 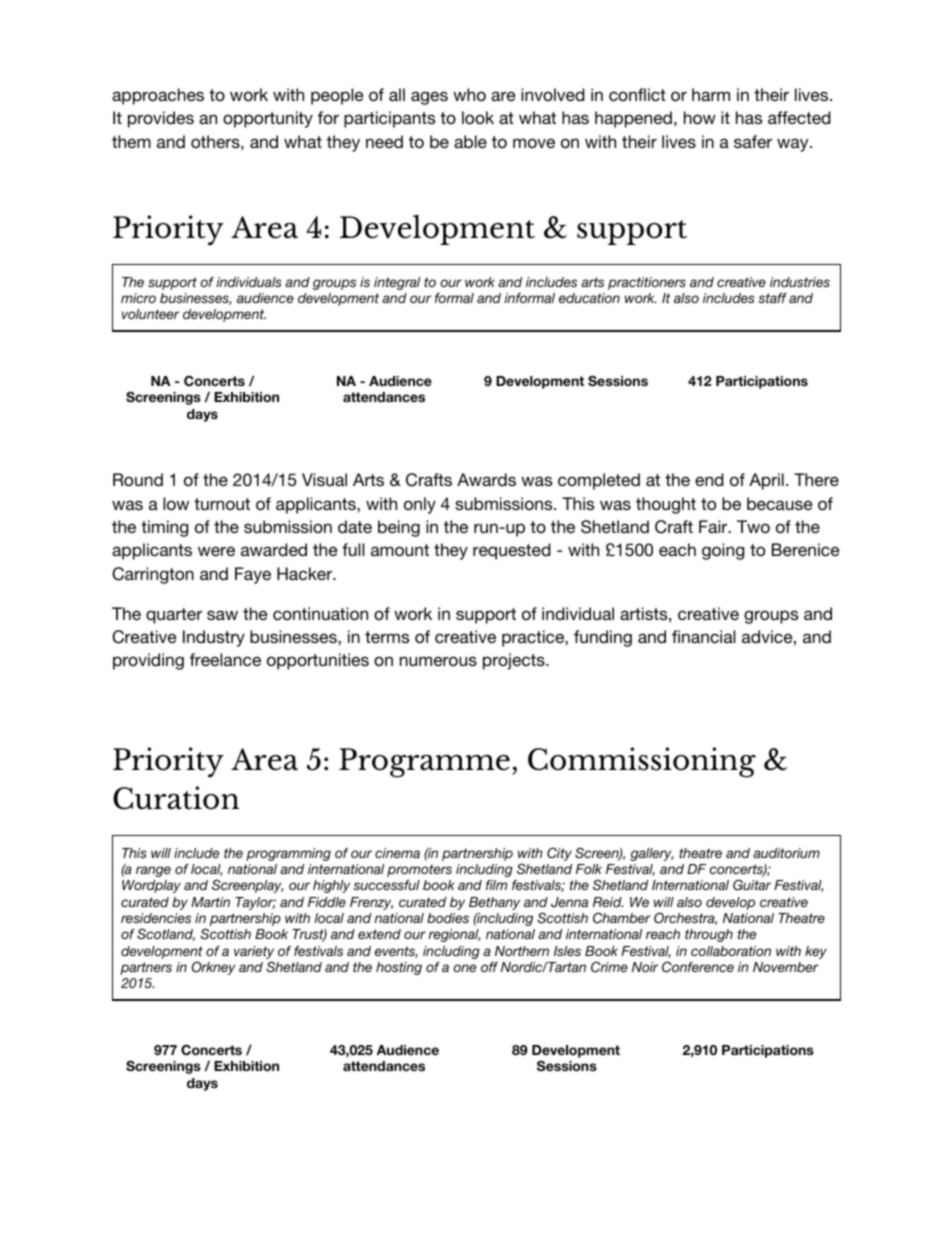 What do you see at coordinates (478, 118) in the image?
I see `look` at bounding box center [478, 118].
